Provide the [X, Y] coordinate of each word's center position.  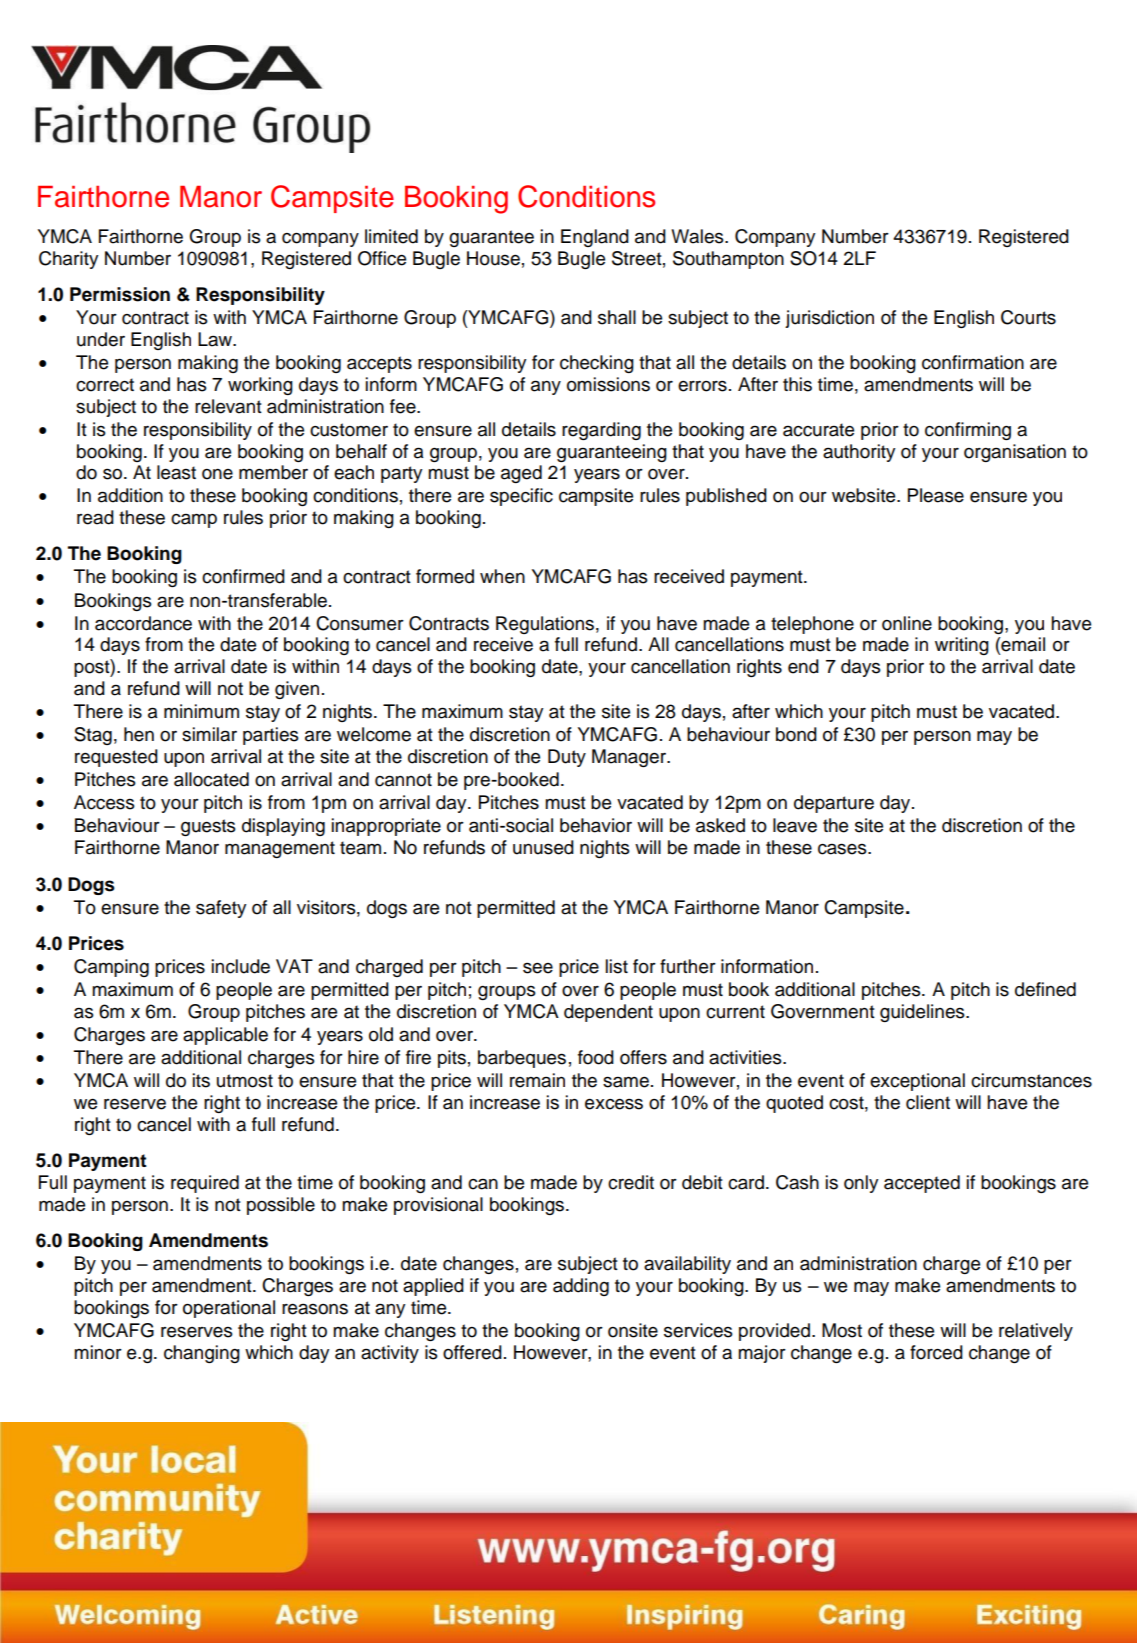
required [205, 1184]
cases [843, 849]
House [493, 258]
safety [221, 909]
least [176, 472]
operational [229, 1309]
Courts [1028, 317]
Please [936, 495]
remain [537, 1080]
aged [521, 474]
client [928, 1102]
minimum [201, 711]
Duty [567, 758]
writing [962, 646]
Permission [120, 294]
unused [543, 847]
